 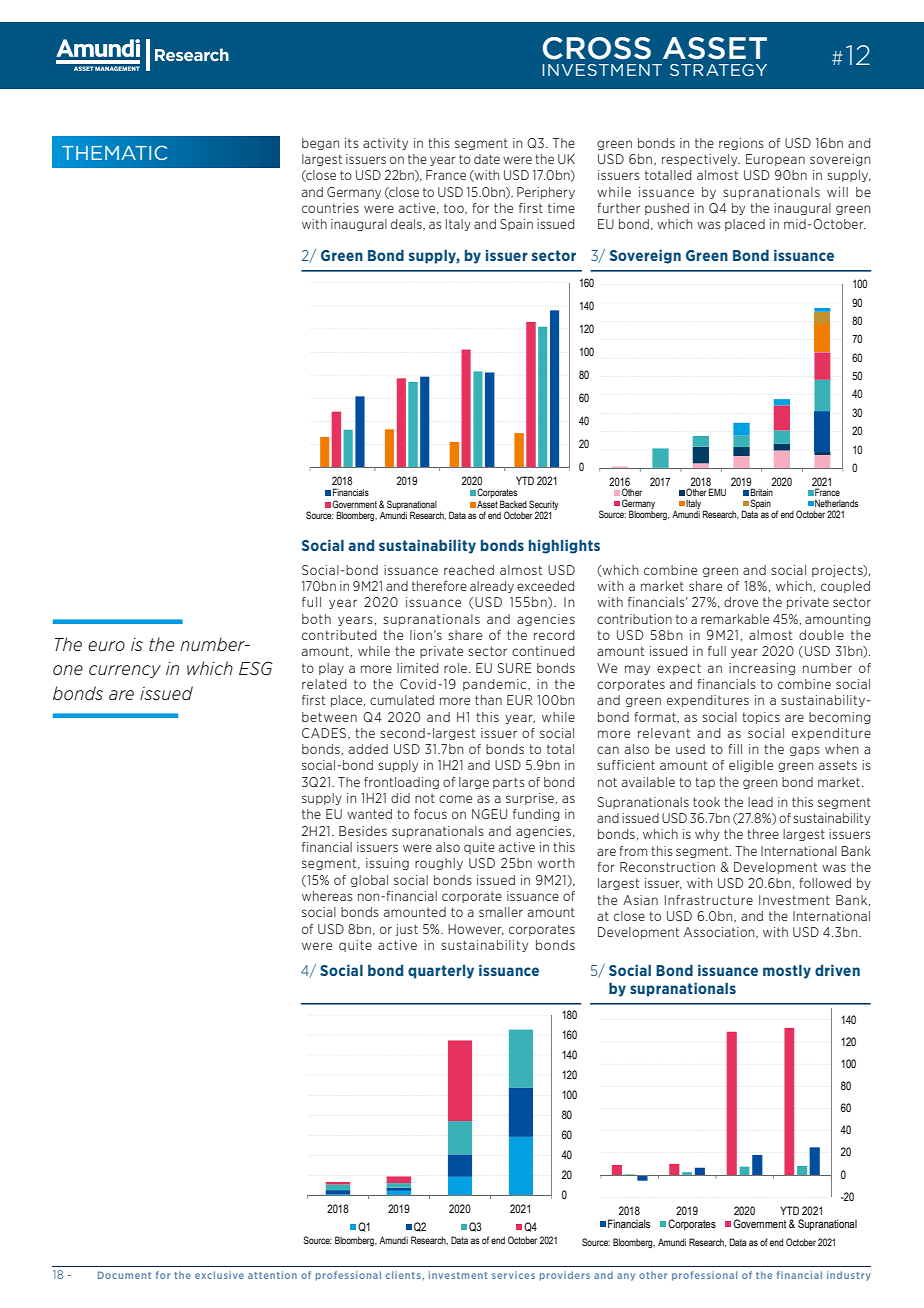 I want to click on STRATEGY, so click(x=718, y=70).
